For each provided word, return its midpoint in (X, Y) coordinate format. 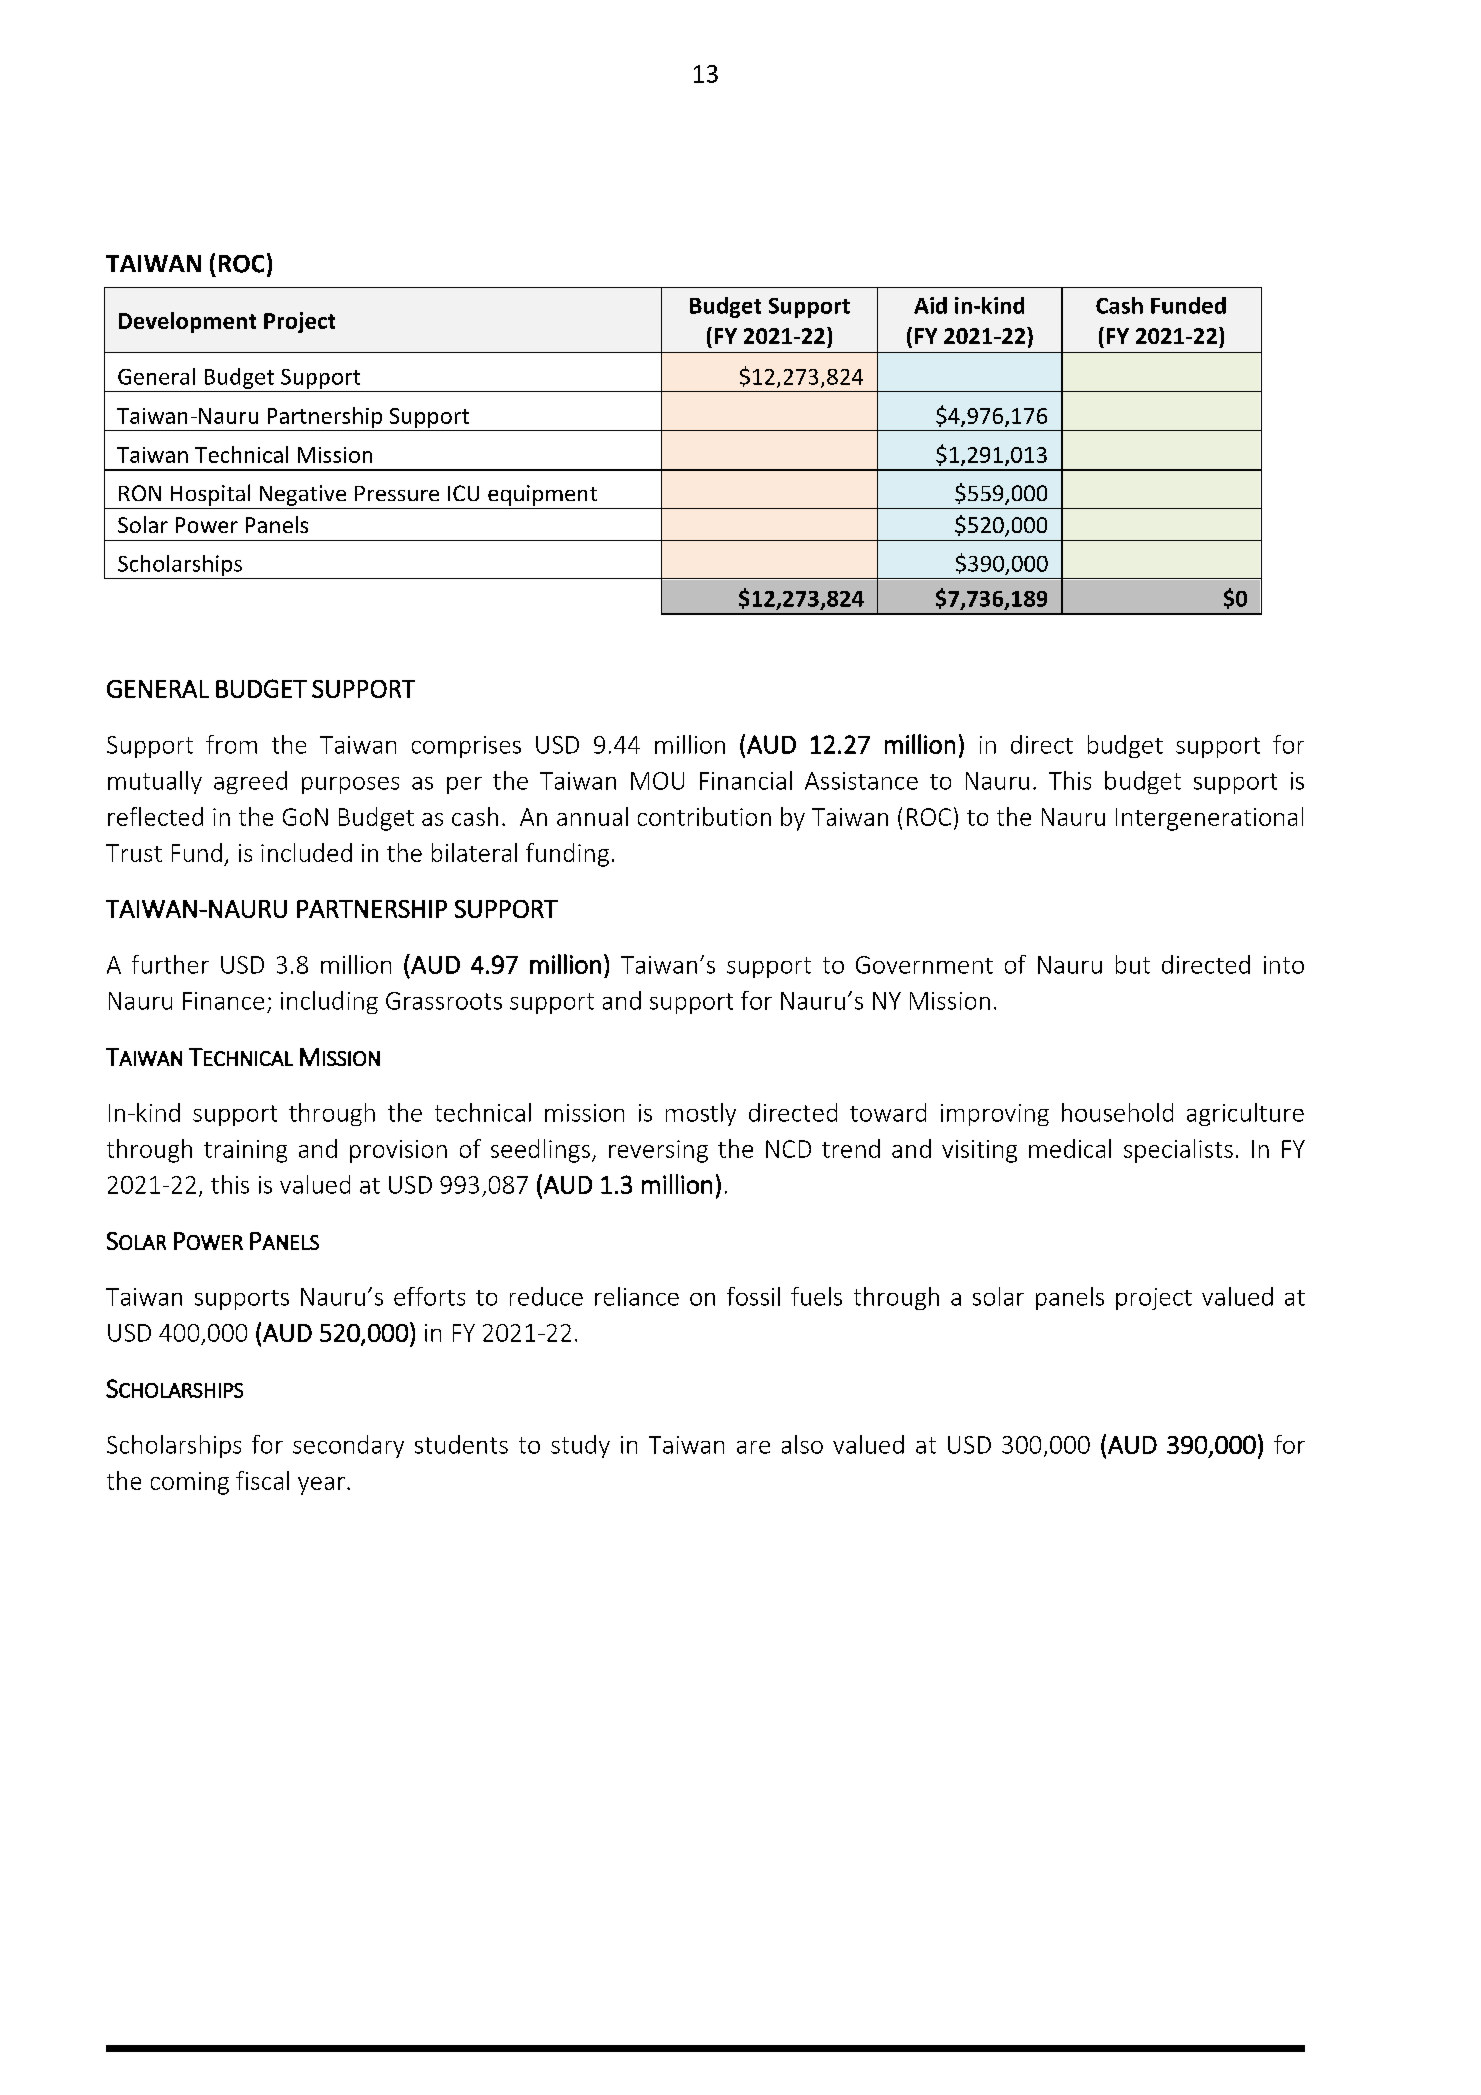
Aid (930, 305)
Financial (746, 780)
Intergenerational (1209, 819)
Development (187, 322)
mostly (701, 1114)
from (231, 744)
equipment (542, 495)
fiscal (262, 1480)
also (802, 1444)
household (1117, 1112)
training (245, 1151)
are (753, 1447)
